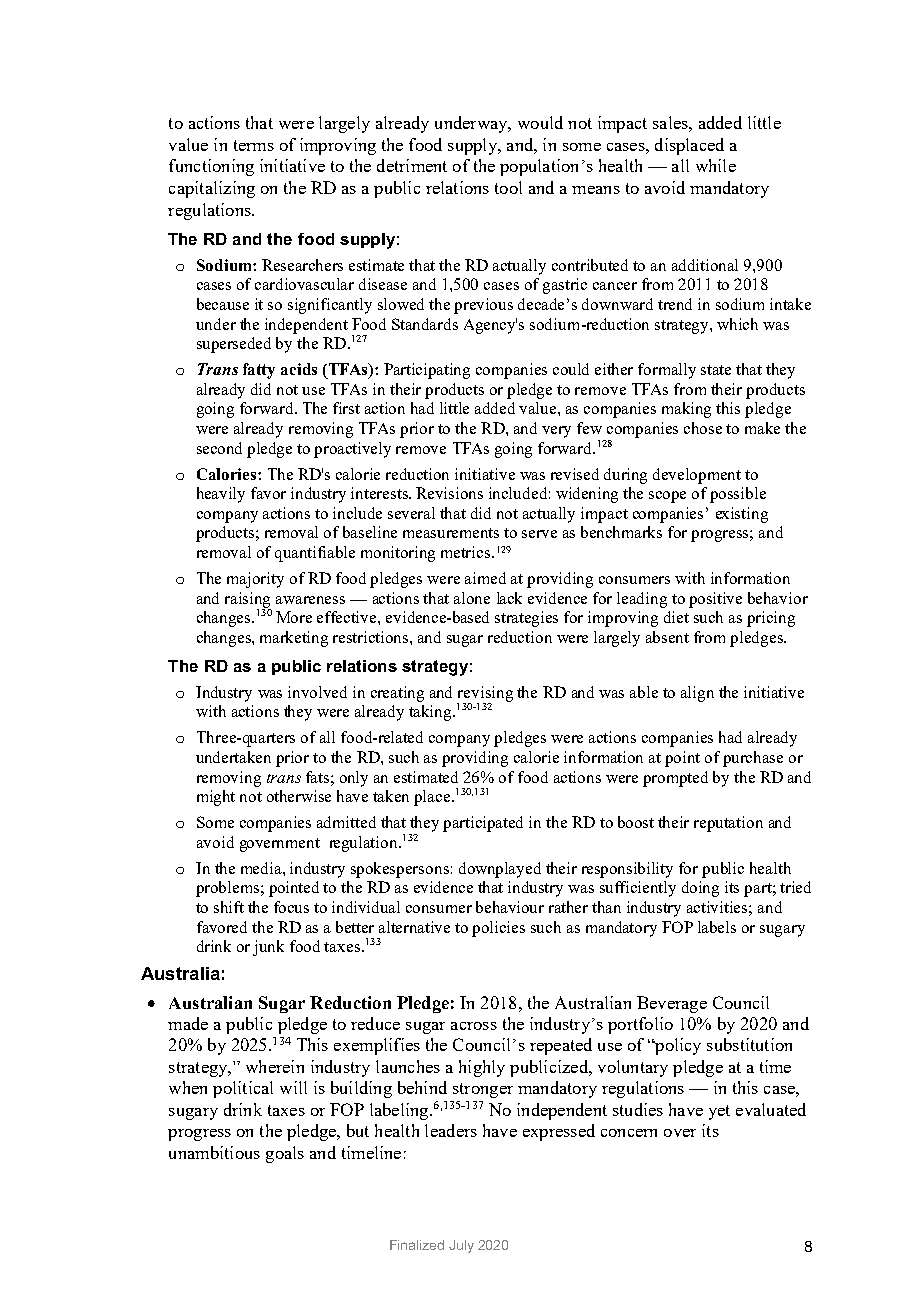  What do you see at coordinates (254, 145) in the document?
I see `terms` at bounding box center [254, 145].
